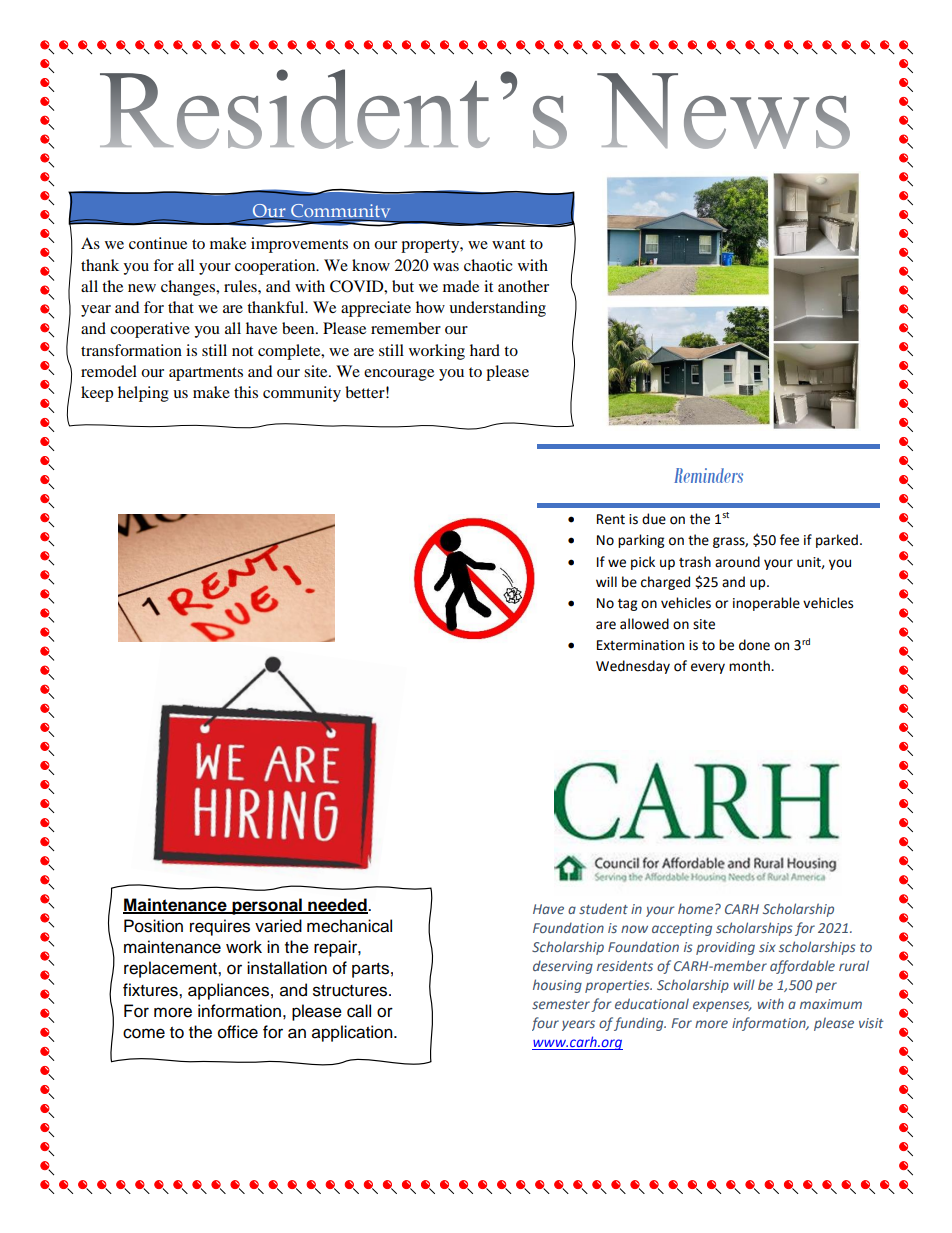 The height and width of the image is (1233, 952). What do you see at coordinates (151, 990) in the image?
I see `fixtures` at bounding box center [151, 990].
